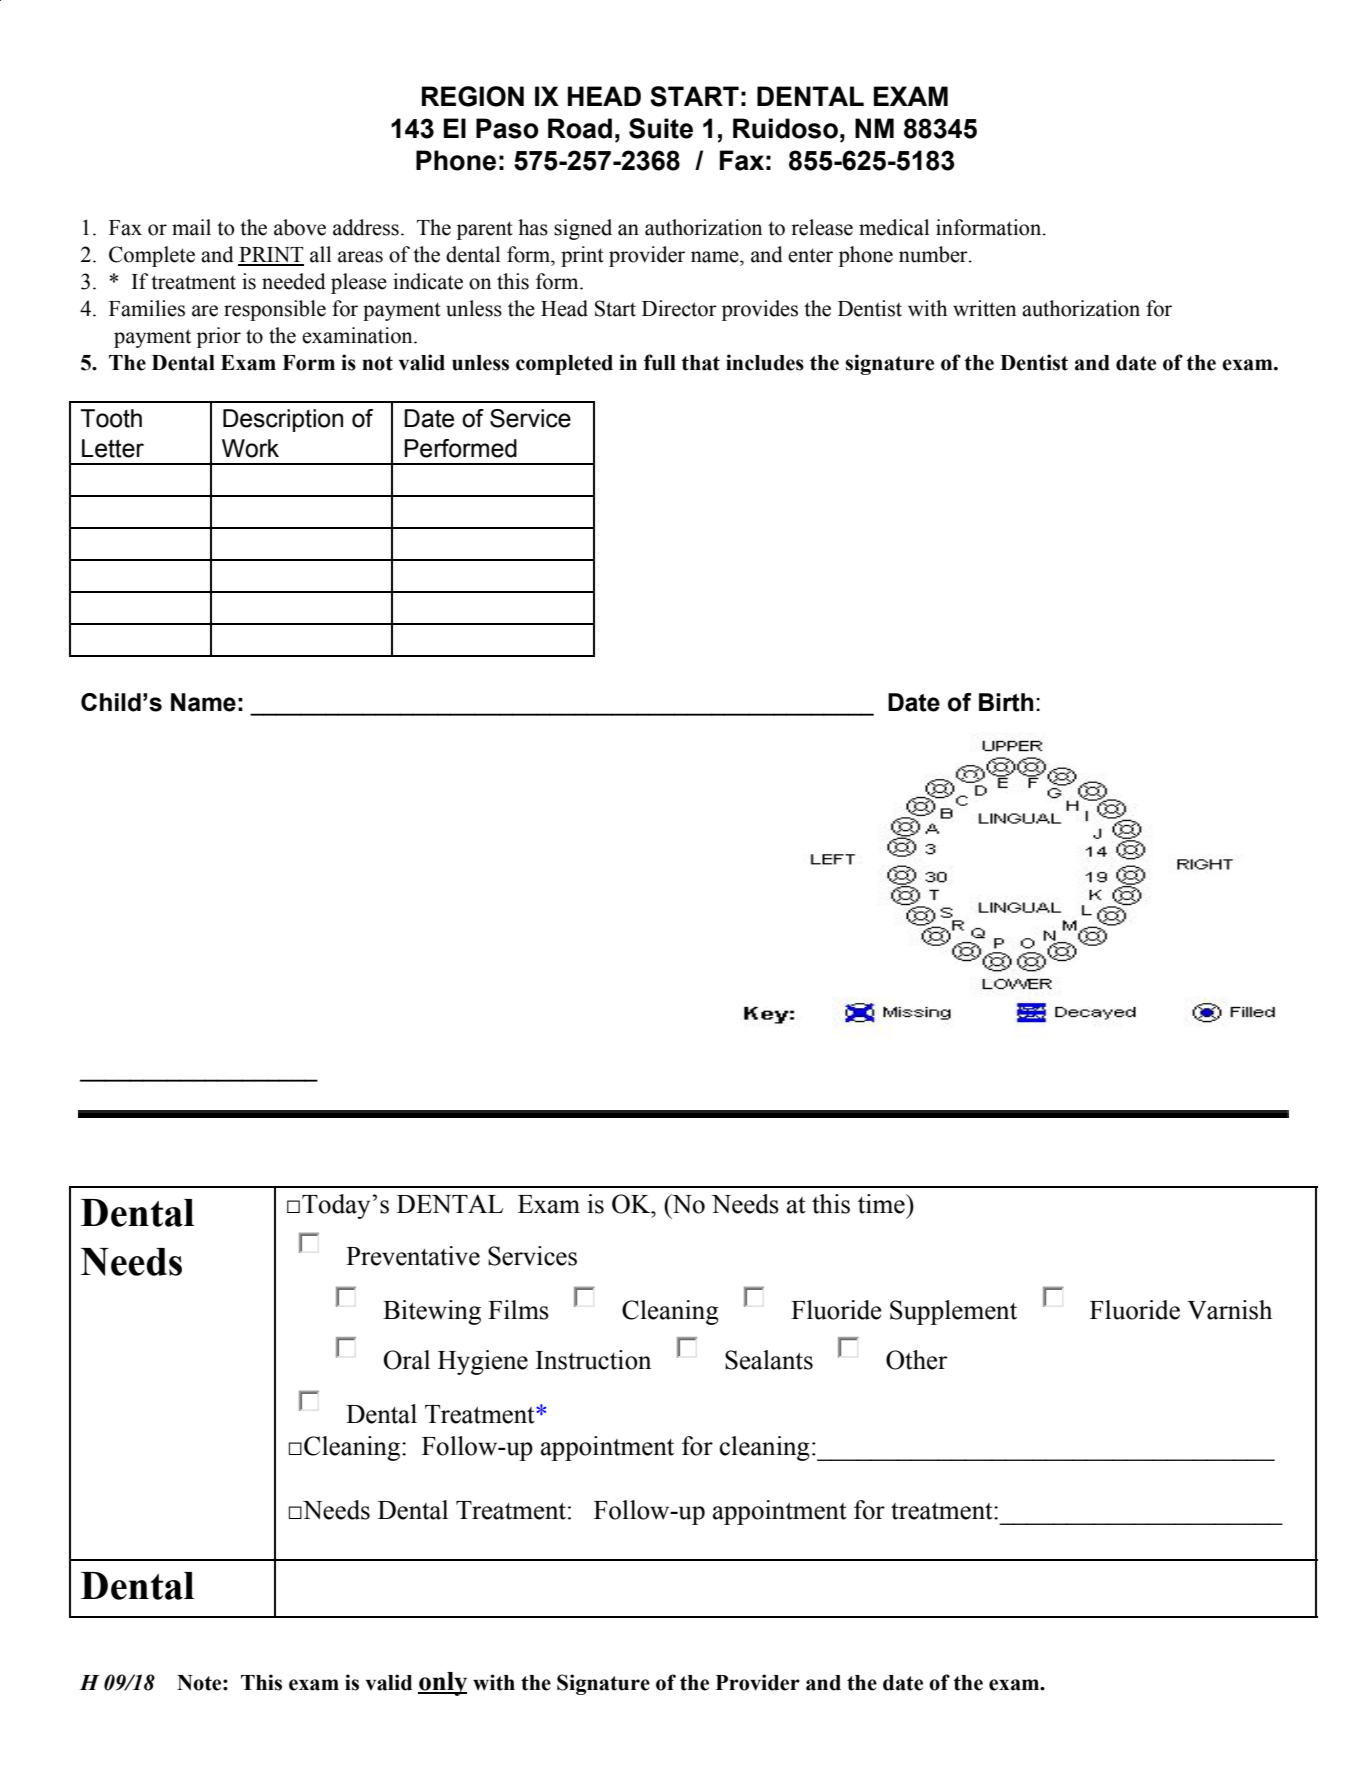 This screenshot has height=1774, width=1371. Describe the element at coordinates (882, 1204) in the screenshot. I see `time` at that location.
